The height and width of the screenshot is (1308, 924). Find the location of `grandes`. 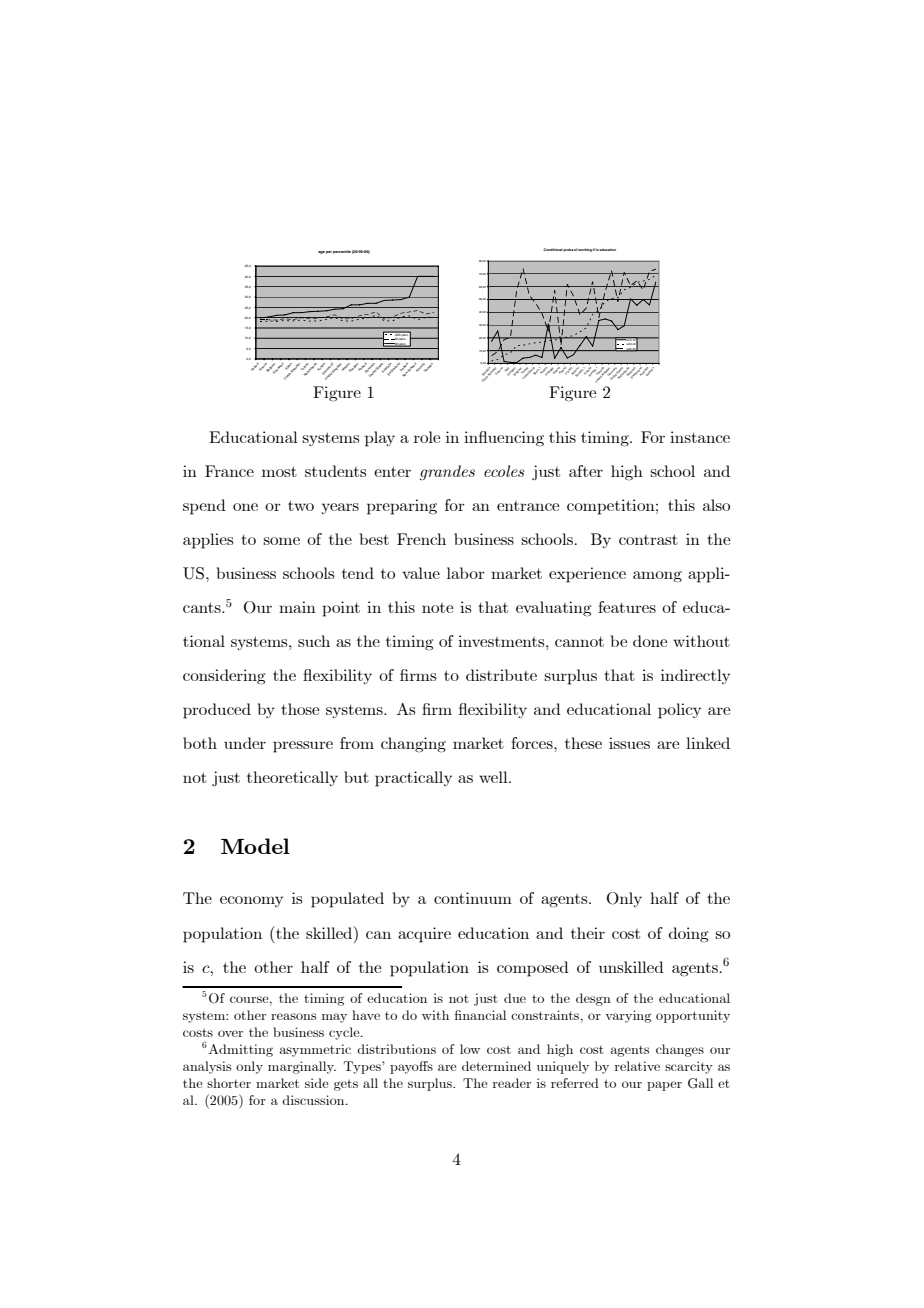

grandes is located at coordinates (447, 473).
